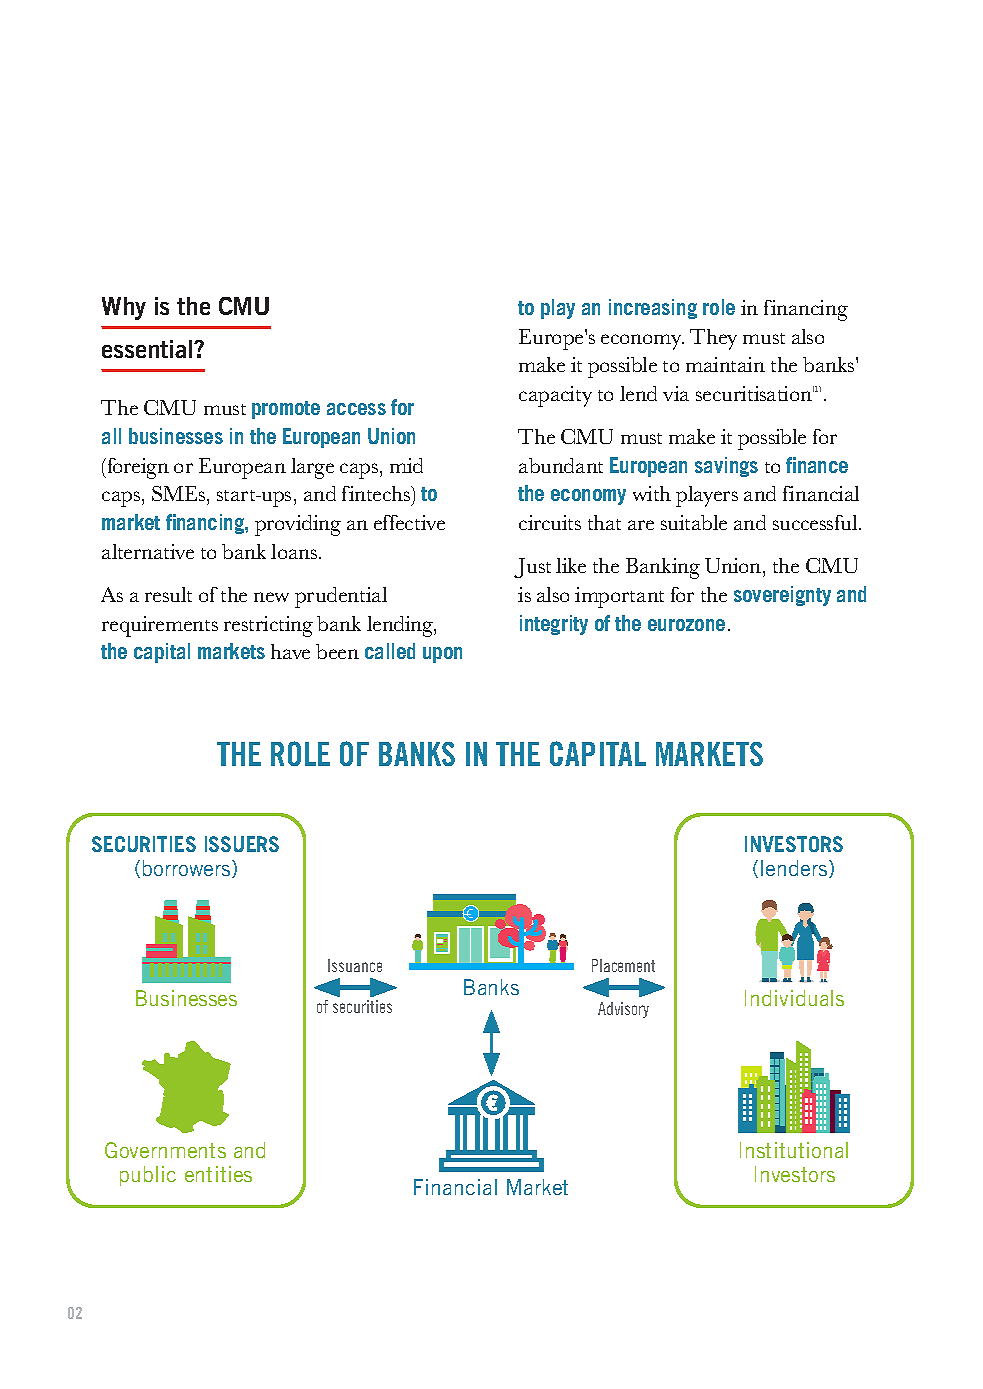  What do you see at coordinates (442, 655) in the screenshot?
I see `upon` at bounding box center [442, 655].
